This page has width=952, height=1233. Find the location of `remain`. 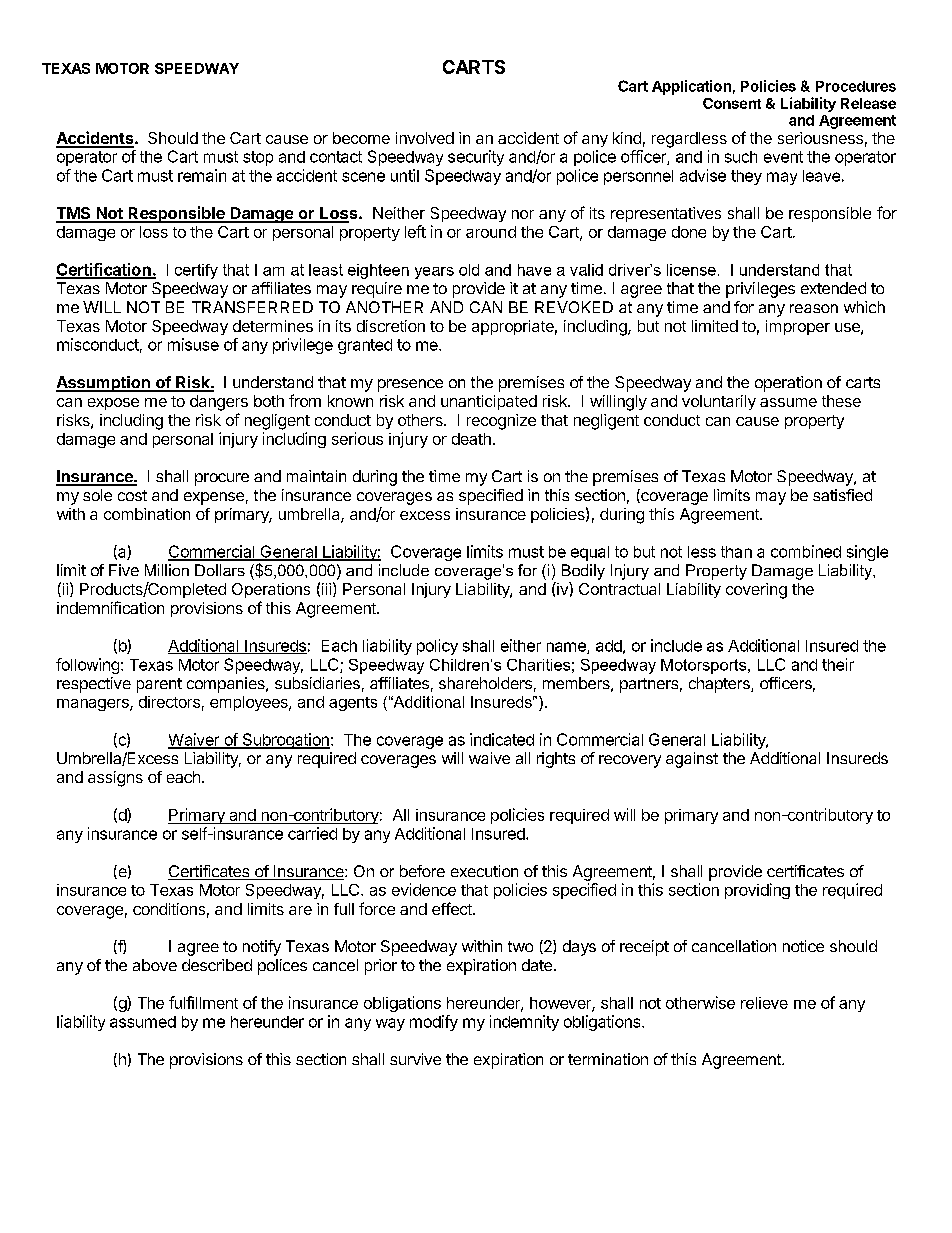

remain is located at coordinates (202, 175).
